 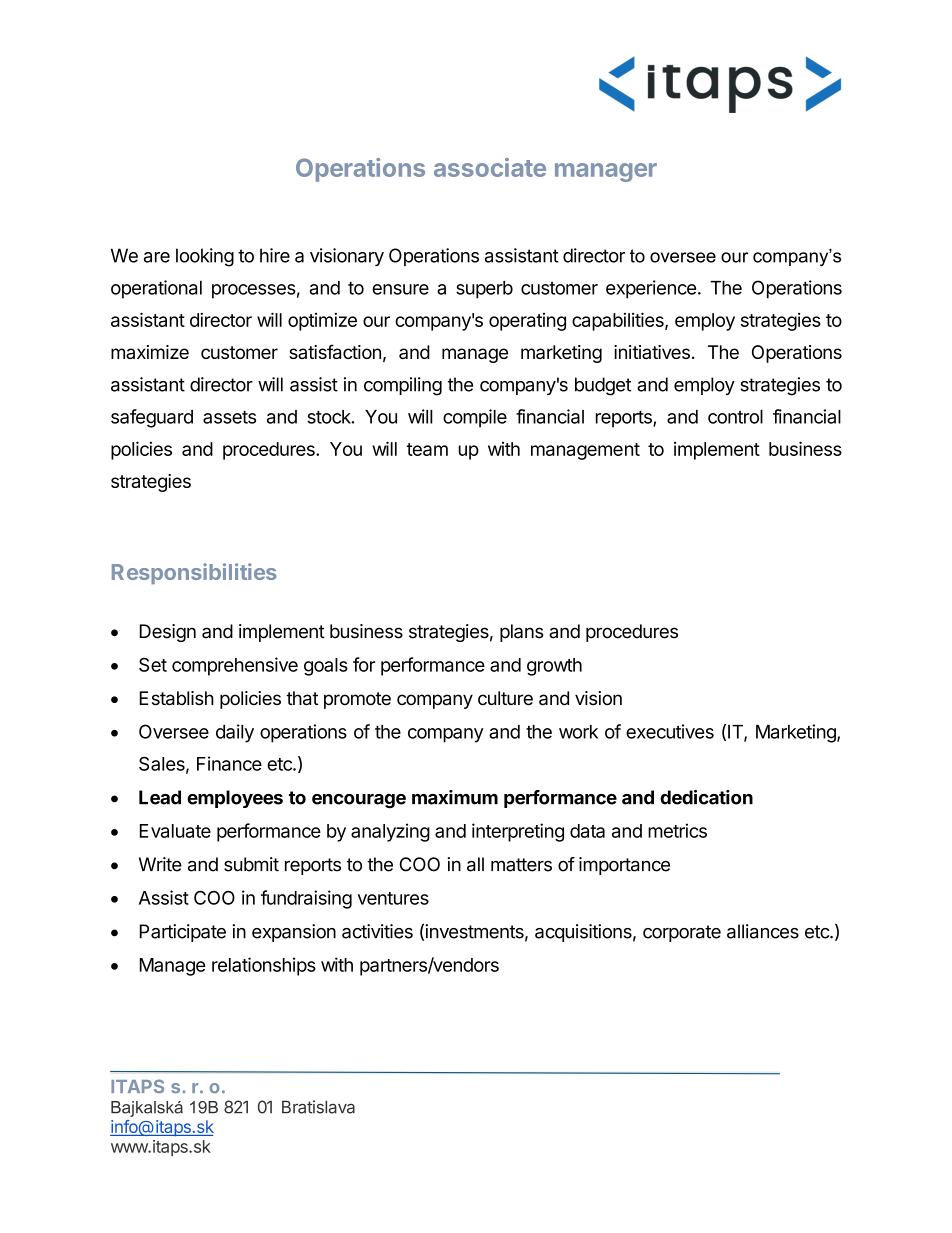 What do you see at coordinates (455, 797) in the page?
I see `maximum` at bounding box center [455, 797].
